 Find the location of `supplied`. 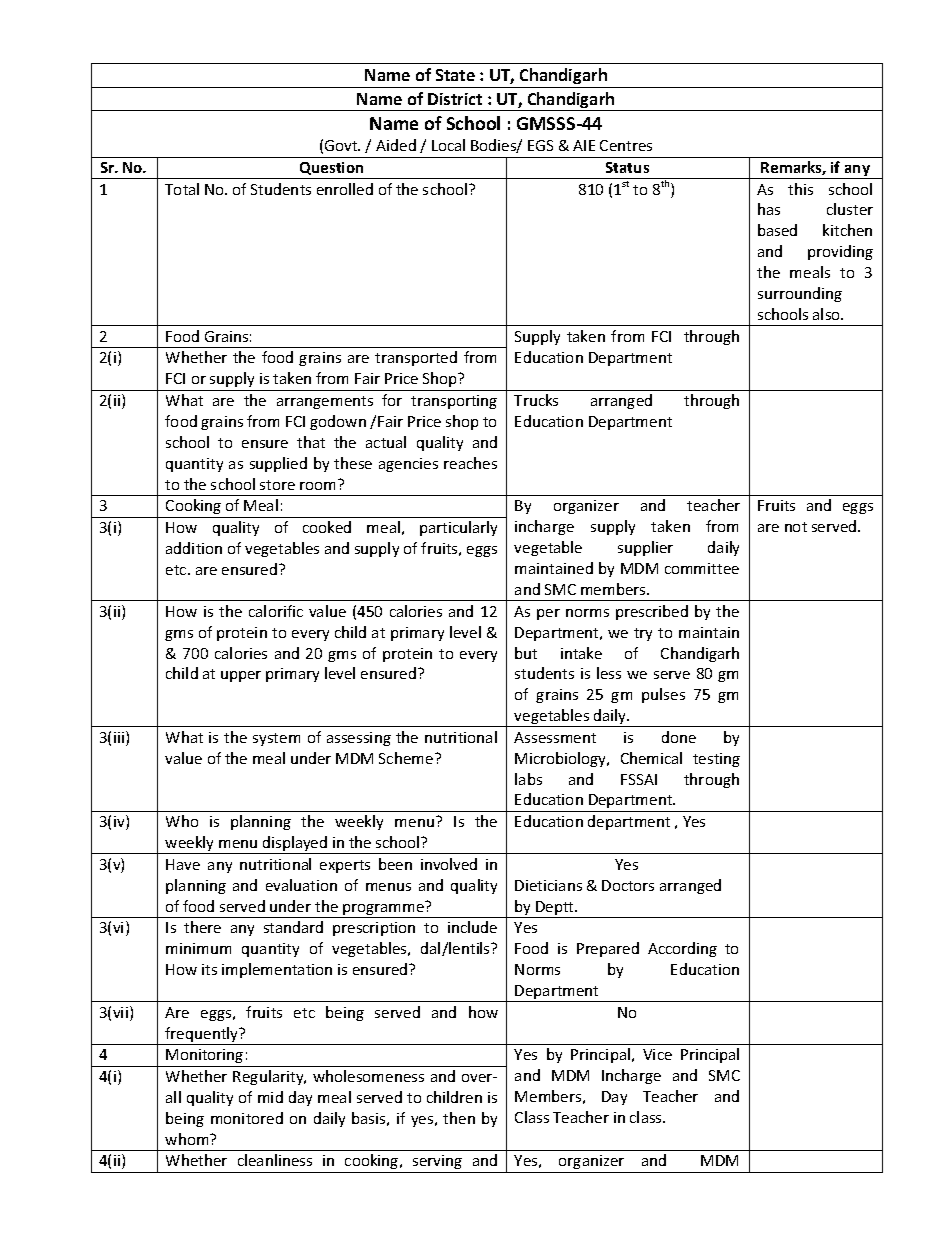

supplied is located at coordinates (278, 464).
